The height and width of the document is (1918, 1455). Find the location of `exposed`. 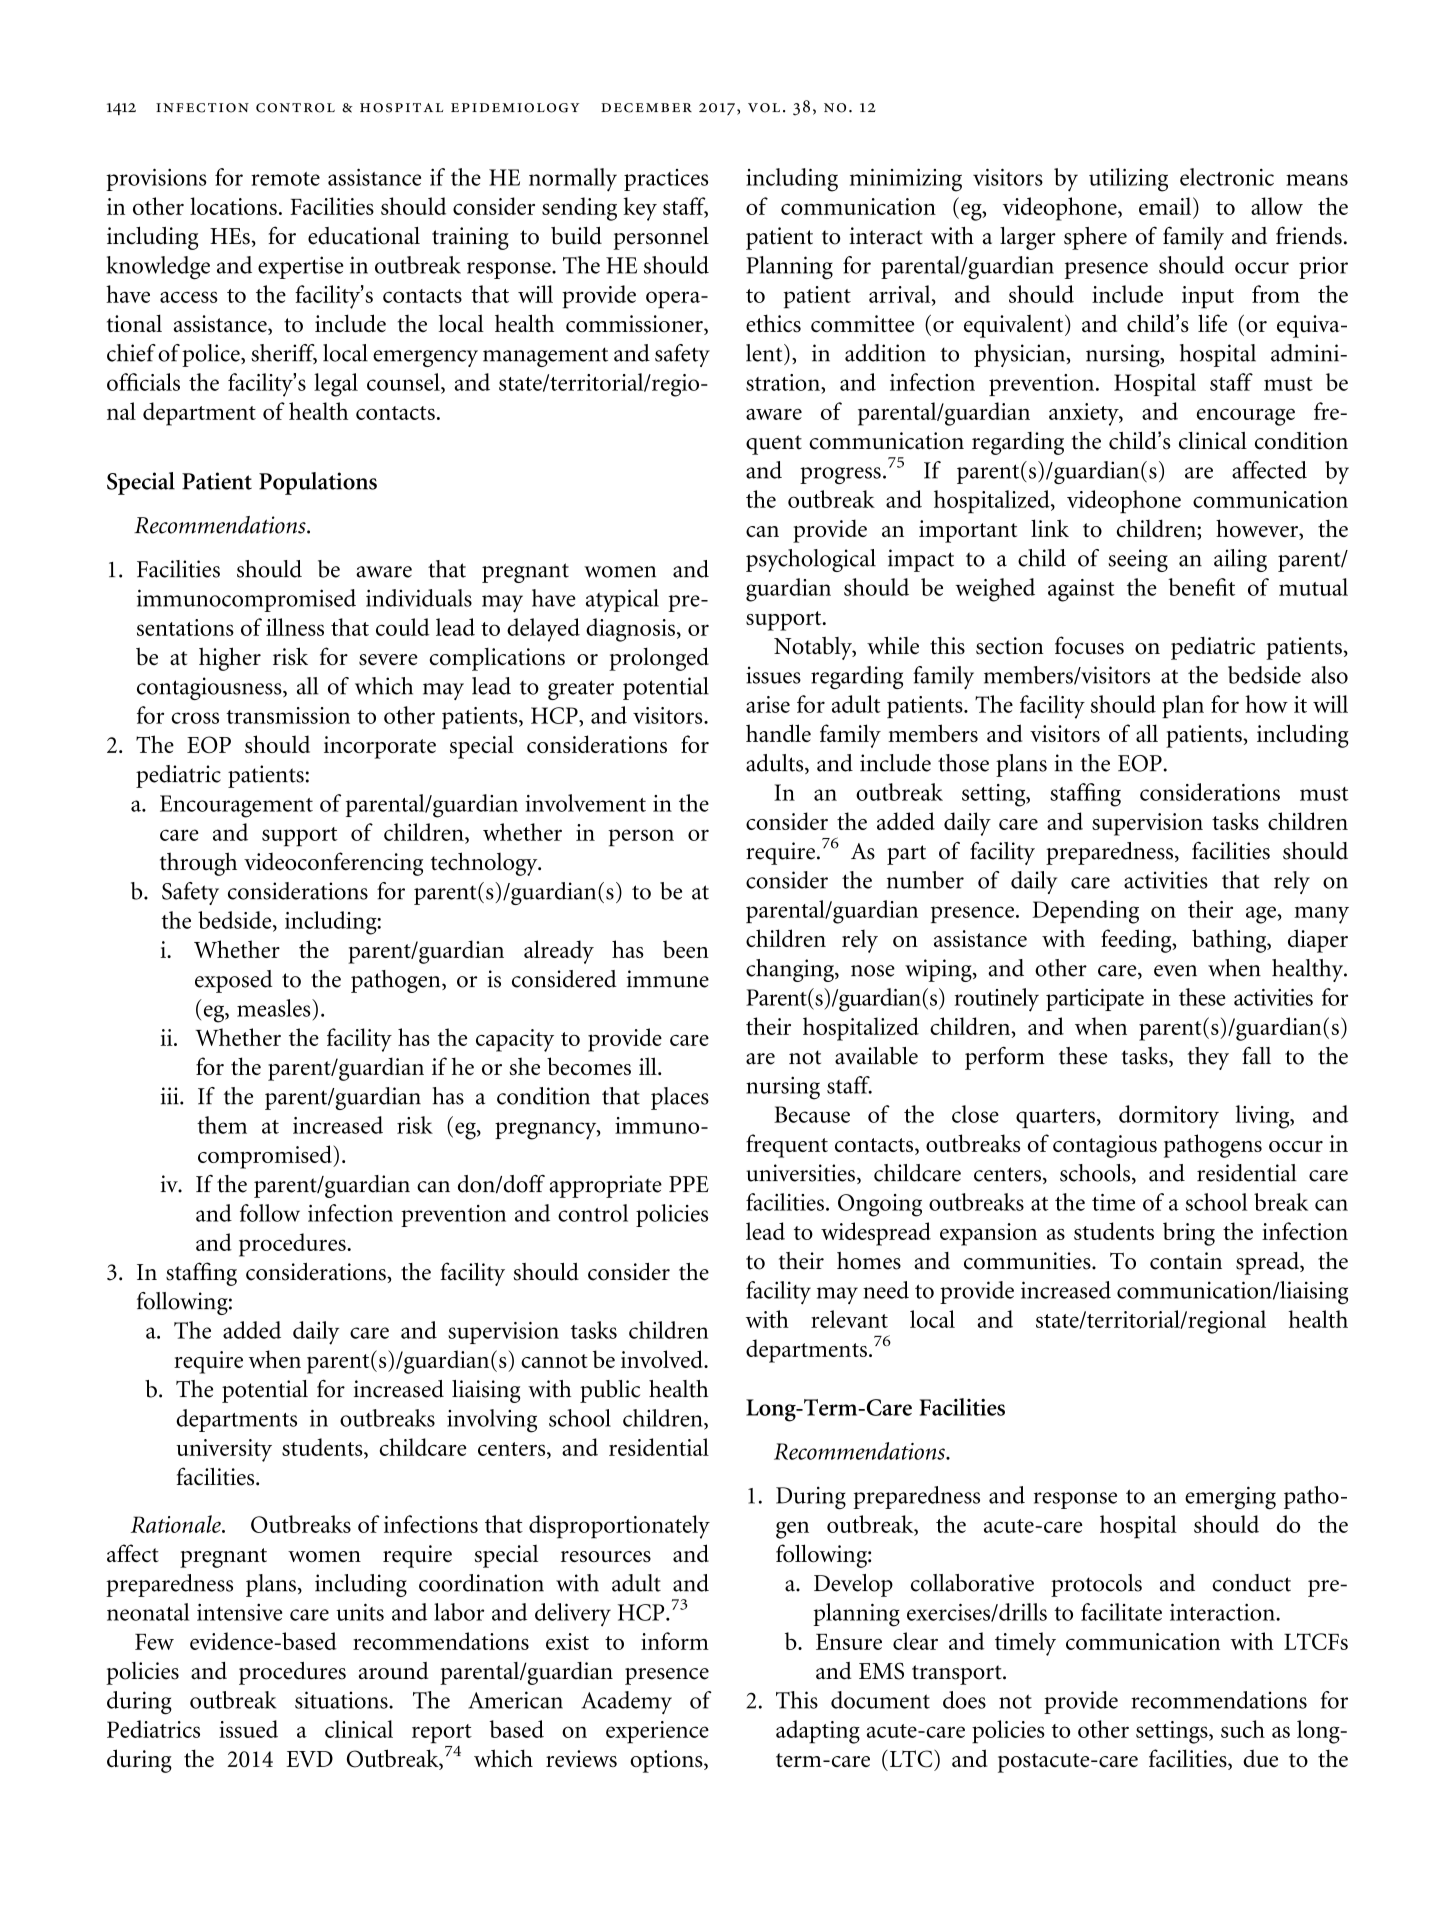

exposed is located at coordinates (234, 981).
